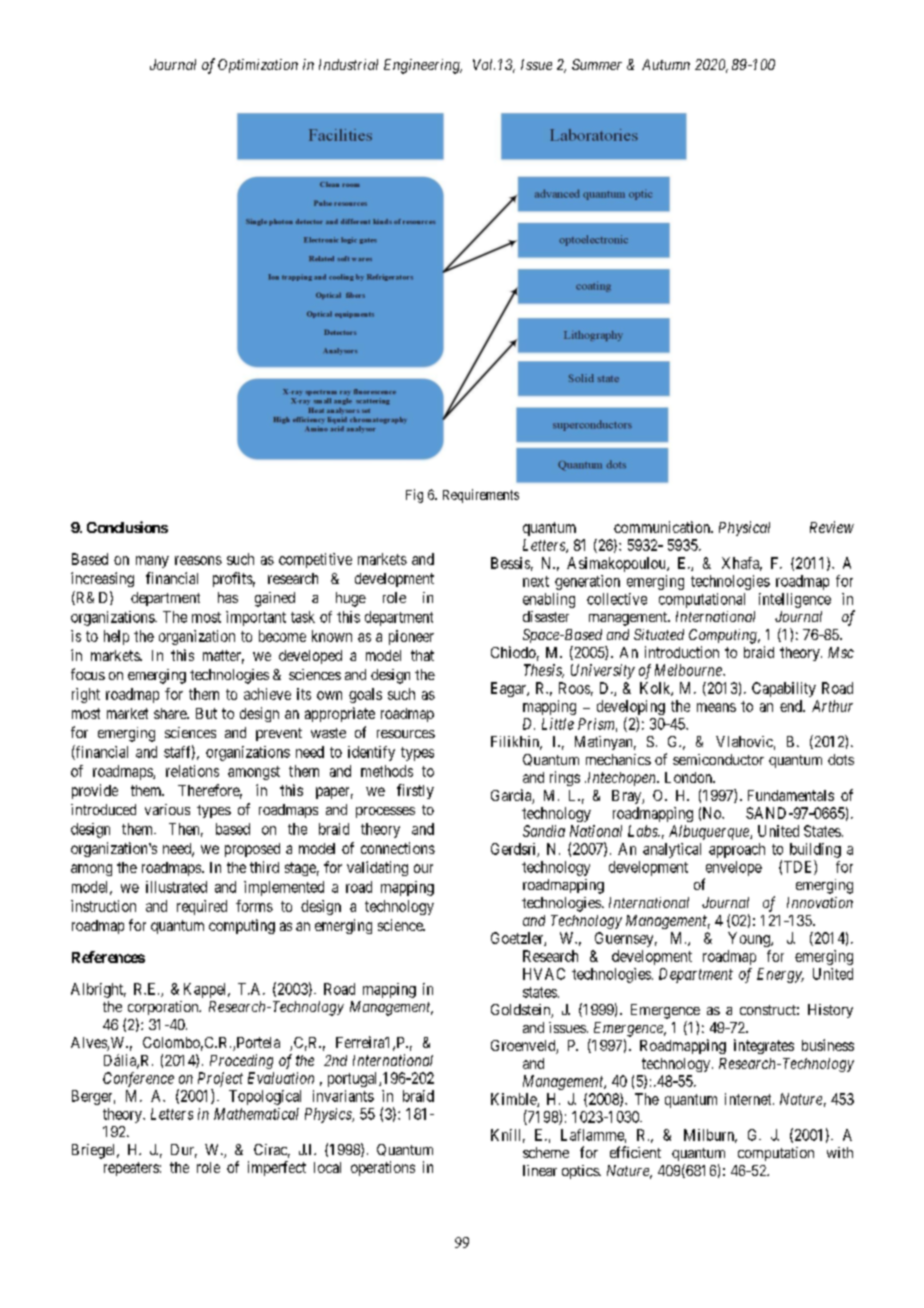 This image has height=1308, width=924. Describe the element at coordinates (795, 600) in the image. I see `intelligence` at that location.
